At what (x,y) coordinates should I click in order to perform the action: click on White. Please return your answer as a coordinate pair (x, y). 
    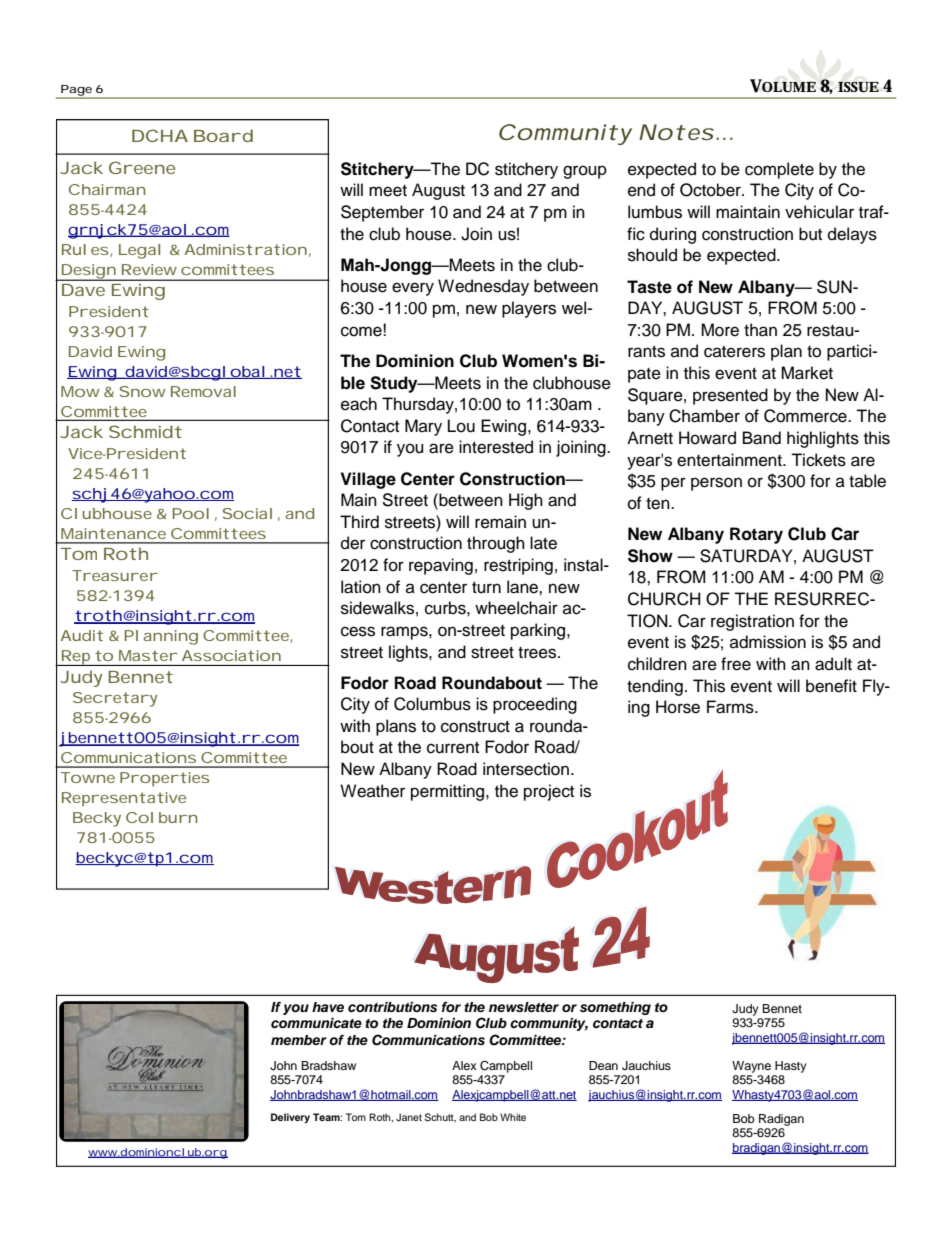
    Looking at the image, I should click on (513, 1117).
